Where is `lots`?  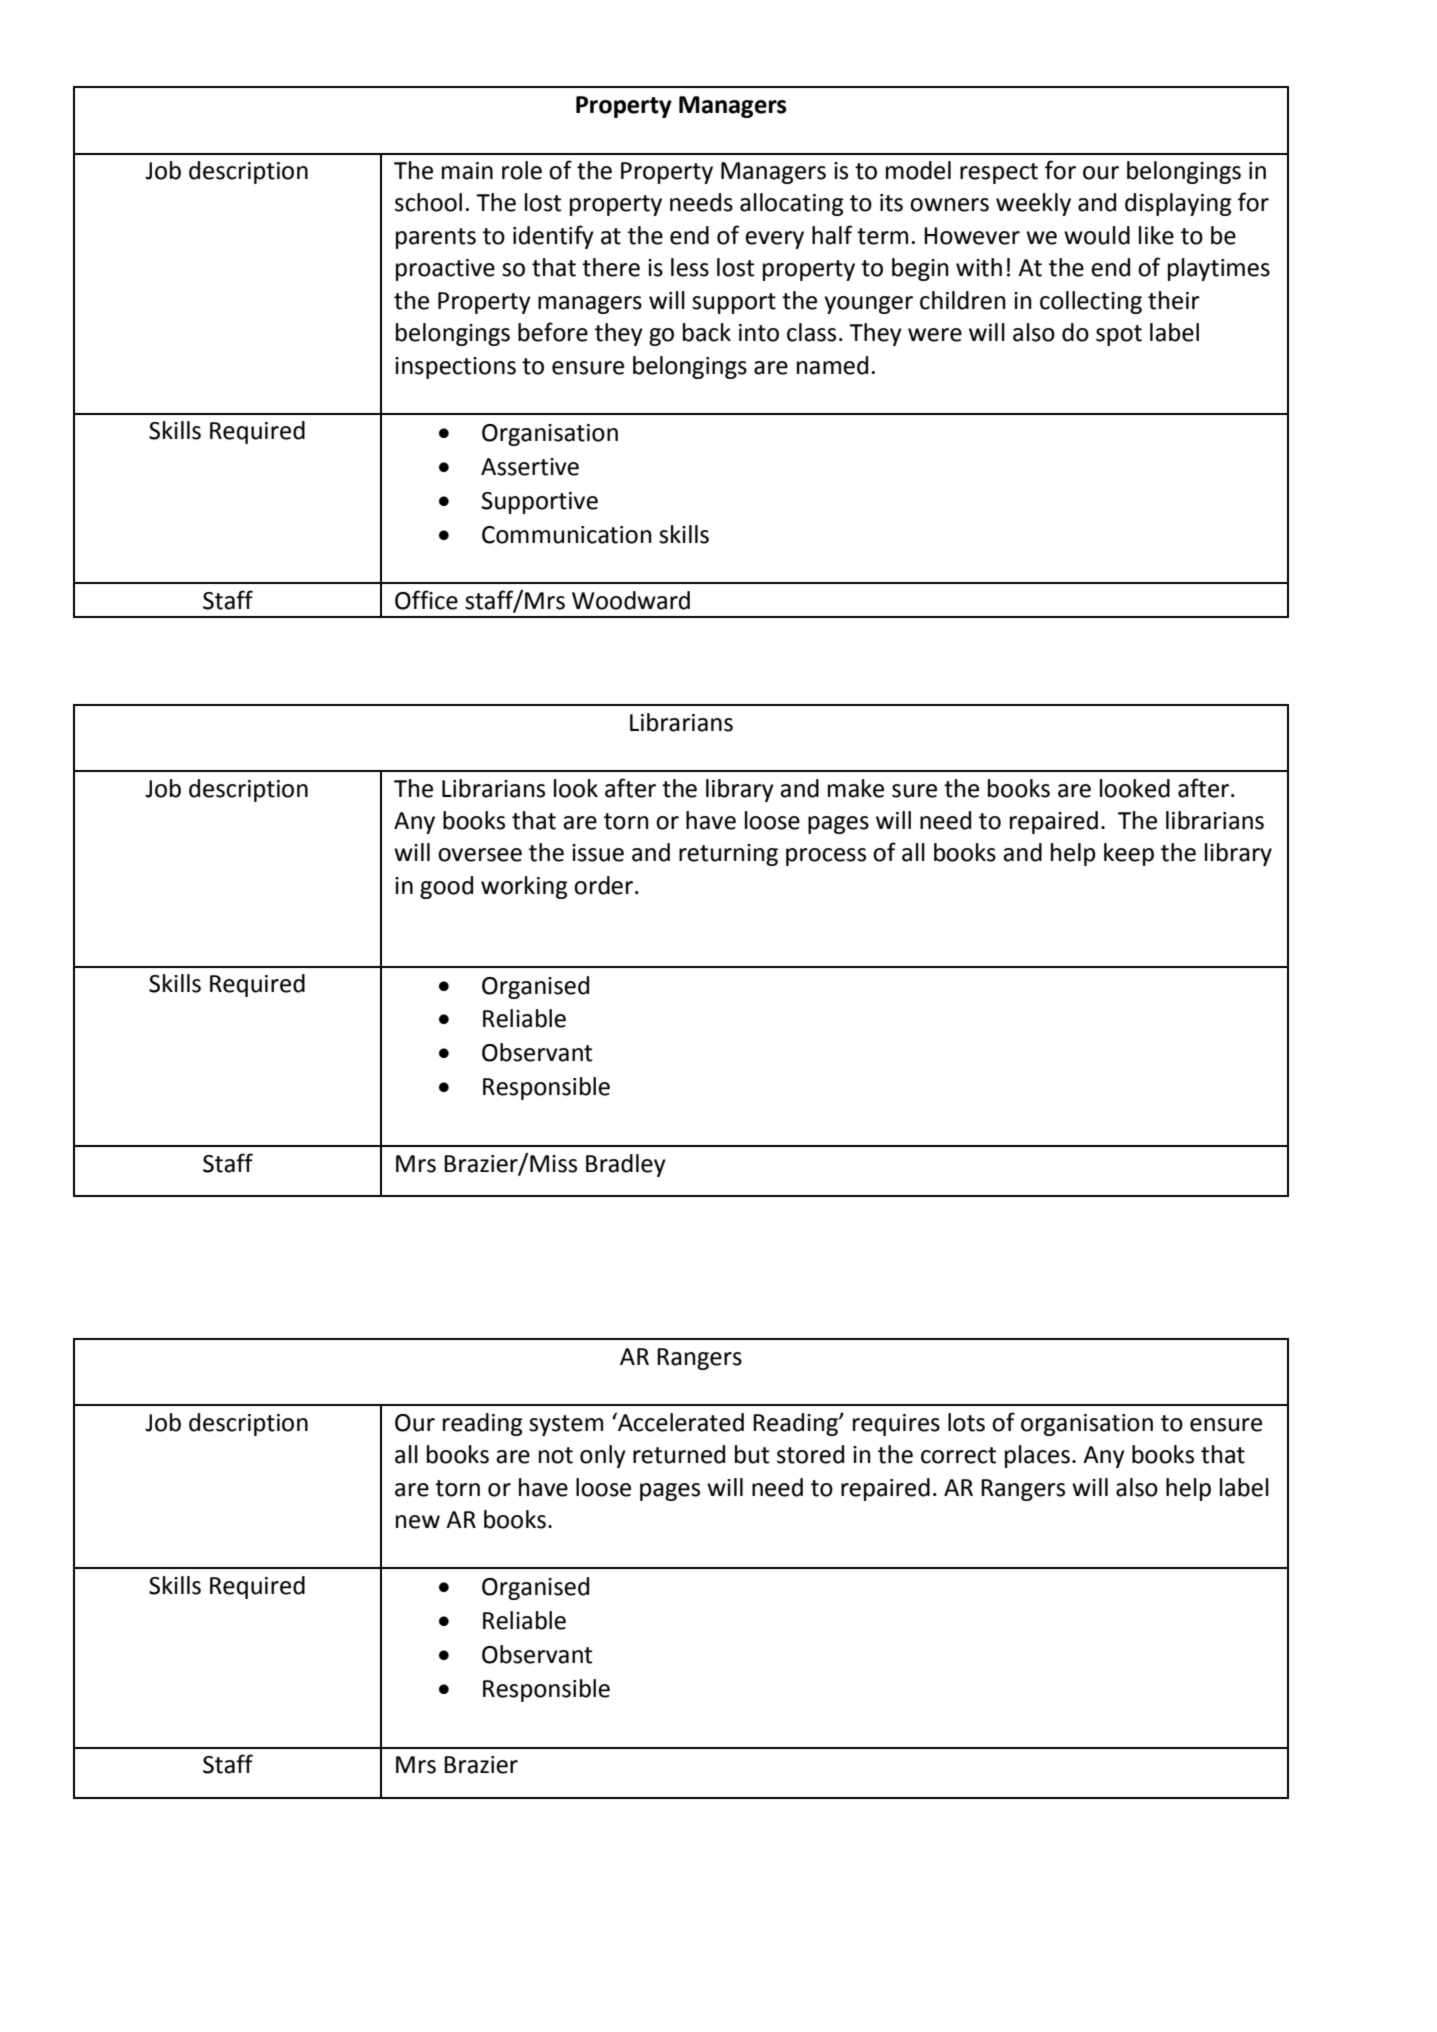
lots is located at coordinates (966, 1422).
